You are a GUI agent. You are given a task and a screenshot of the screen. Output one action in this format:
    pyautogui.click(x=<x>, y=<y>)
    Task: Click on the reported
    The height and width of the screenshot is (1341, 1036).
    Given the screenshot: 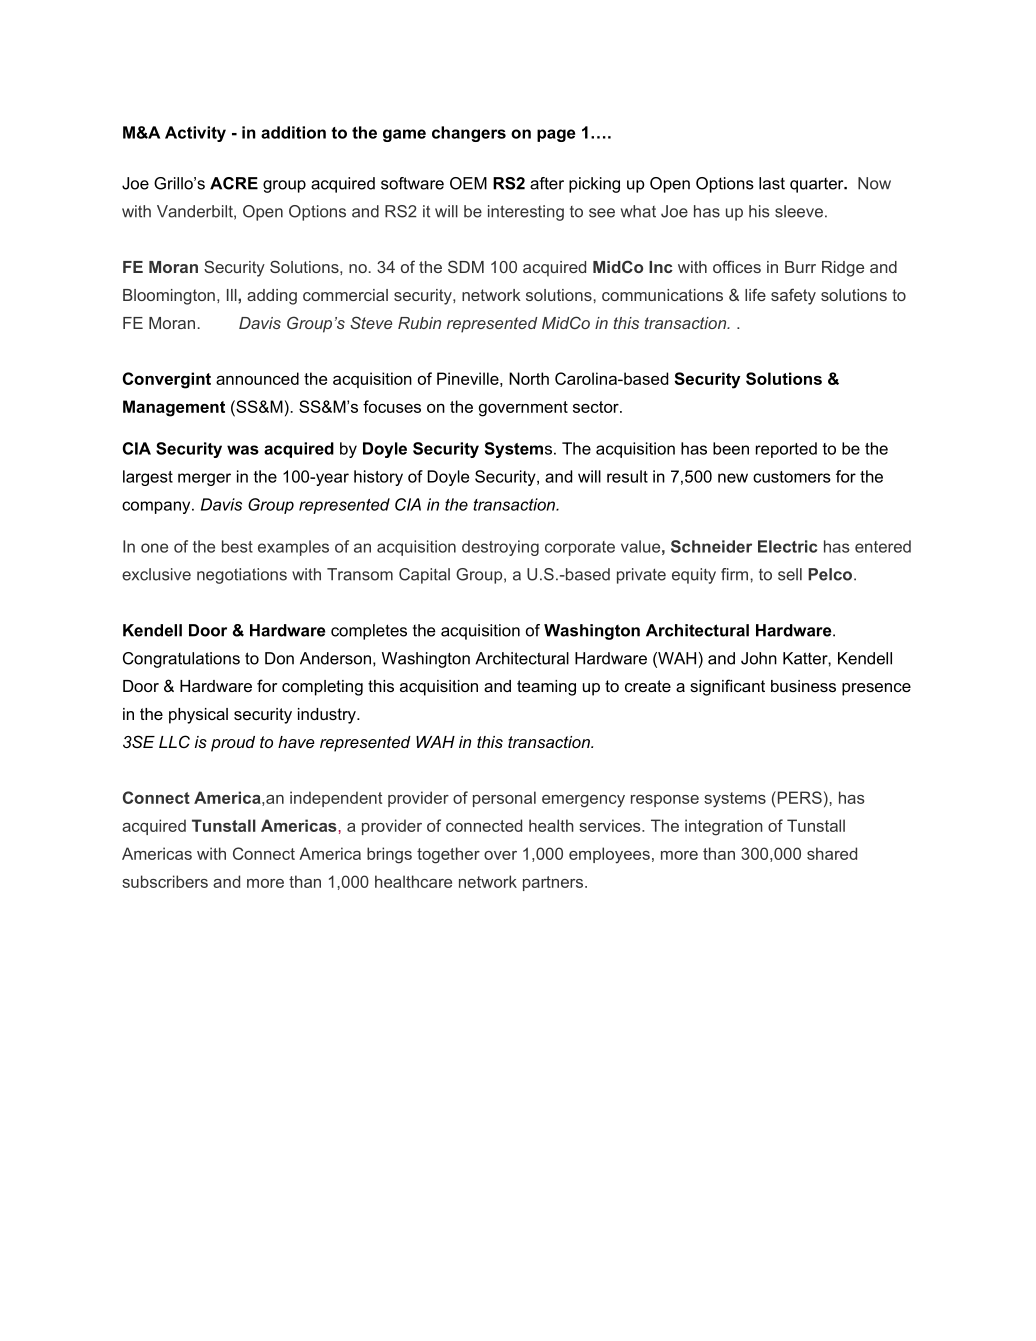 What is the action you would take?
    pyautogui.click(x=786, y=450)
